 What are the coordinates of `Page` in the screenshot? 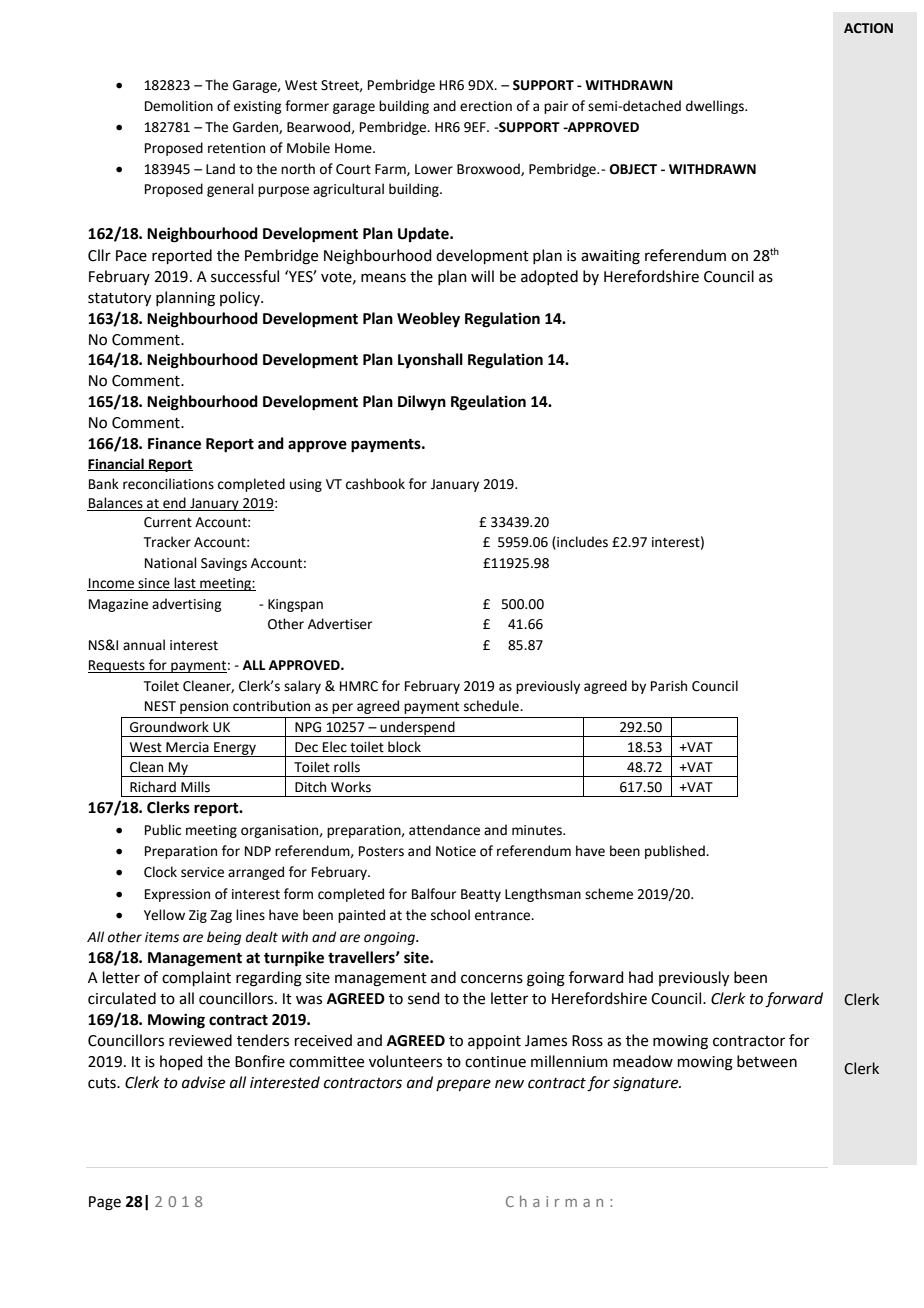 It's located at (105, 1203).
